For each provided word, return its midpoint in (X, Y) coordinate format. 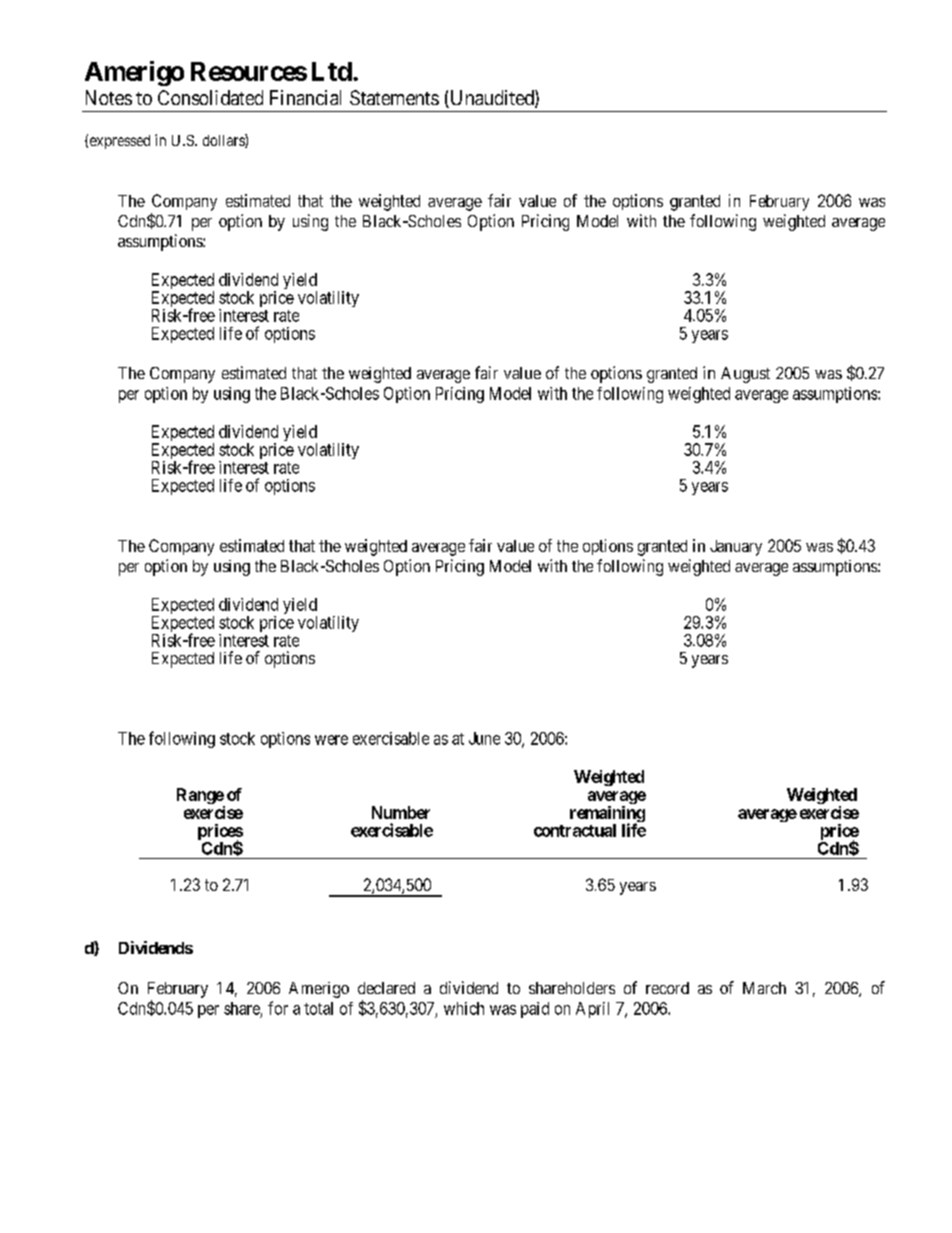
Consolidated (210, 97)
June (484, 738)
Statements (394, 97)
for (278, 1008)
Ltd (332, 71)
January (736, 548)
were (331, 740)
